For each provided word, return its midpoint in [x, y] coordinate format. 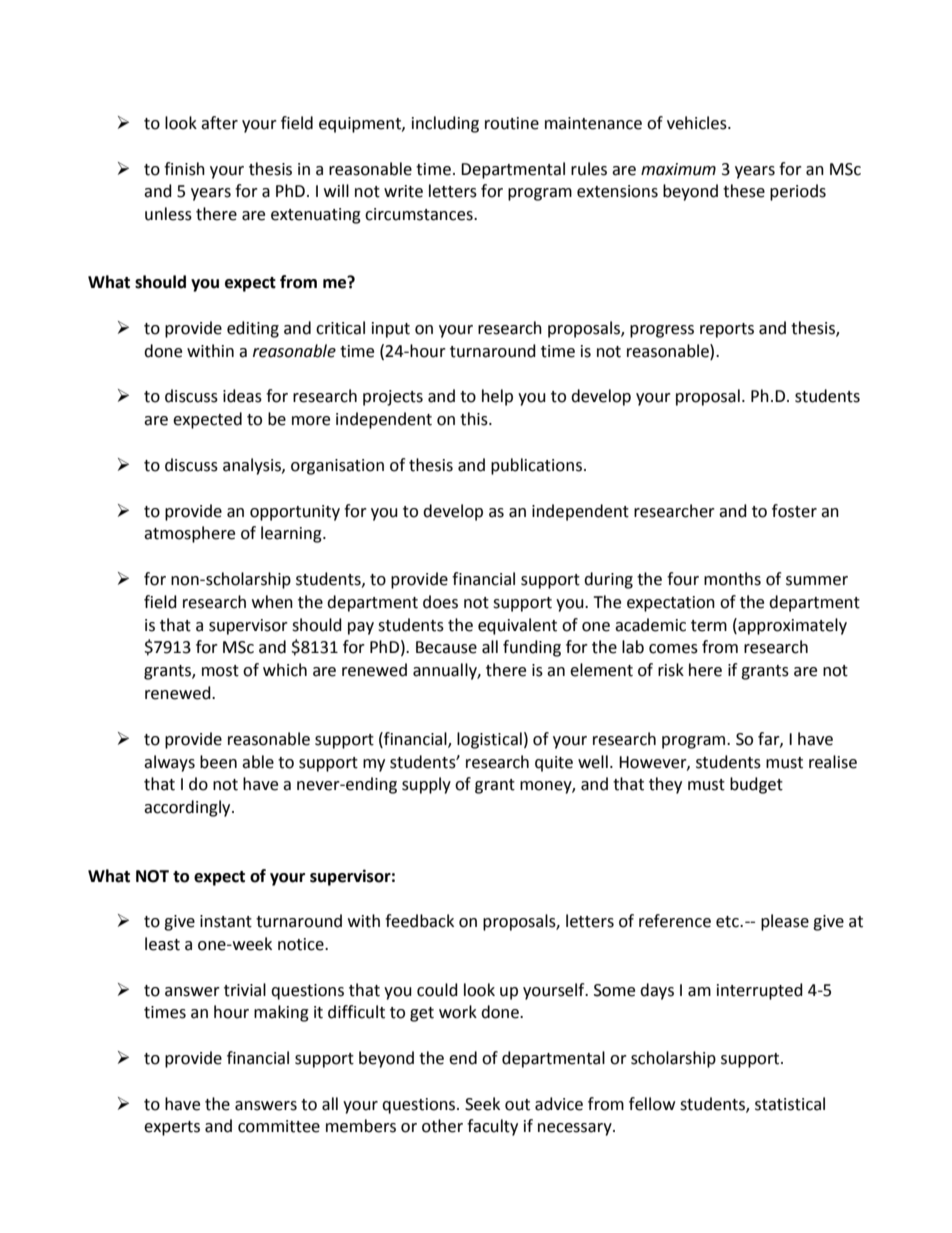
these [744, 191]
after [219, 123]
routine [512, 123]
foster [794, 511]
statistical [790, 1104]
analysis [253, 466]
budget [756, 785]
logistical [489, 740]
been [218, 762]
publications [536, 466]
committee [279, 1126]
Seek [482, 1104]
